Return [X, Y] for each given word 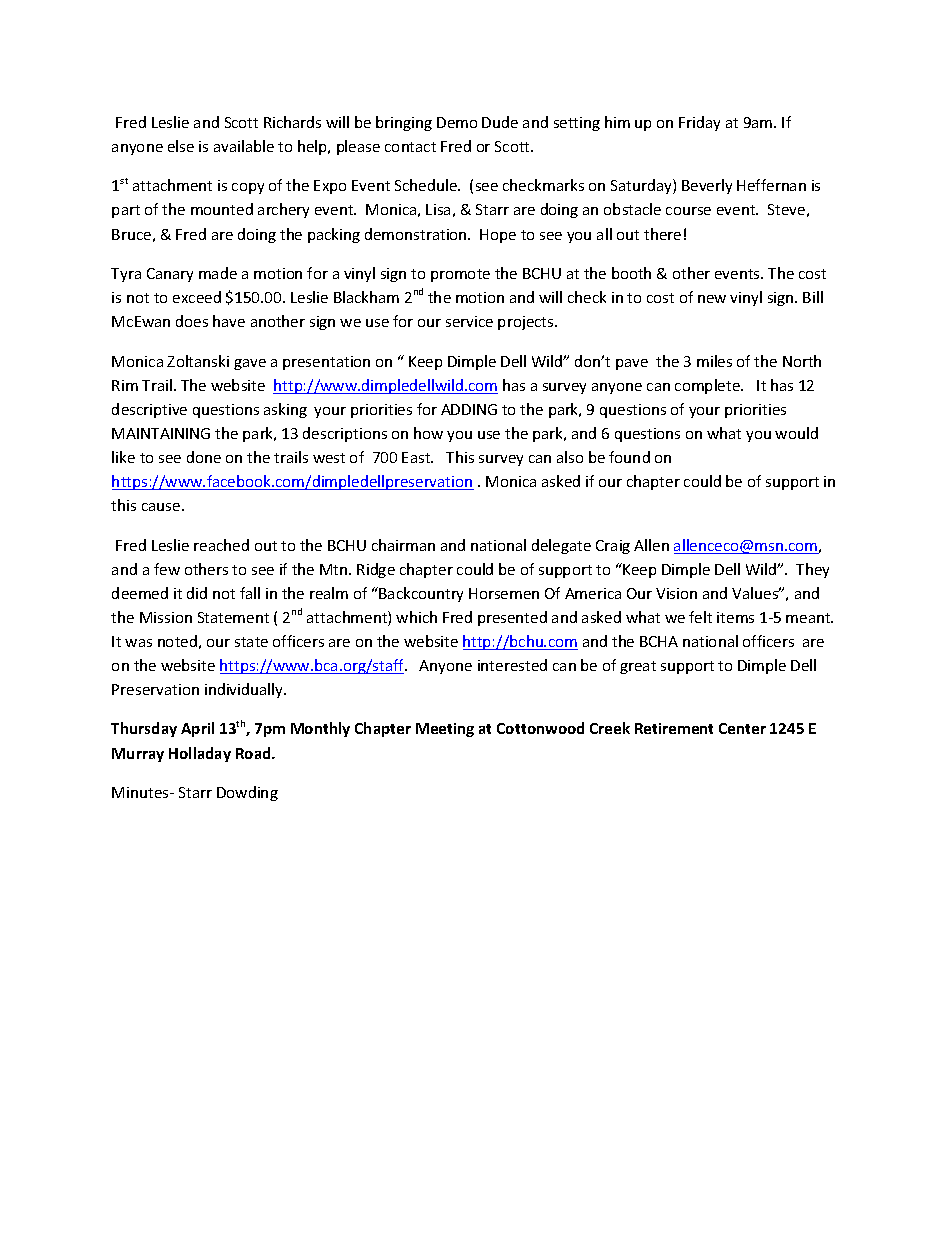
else [181, 146]
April [197, 729]
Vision [676, 593]
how [428, 433]
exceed [197, 297]
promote [460, 275]
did [197, 593]
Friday [699, 123]
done [204, 457]
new [712, 299]
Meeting [445, 730]
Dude [500, 122]
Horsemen [504, 593]
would [796, 433]
